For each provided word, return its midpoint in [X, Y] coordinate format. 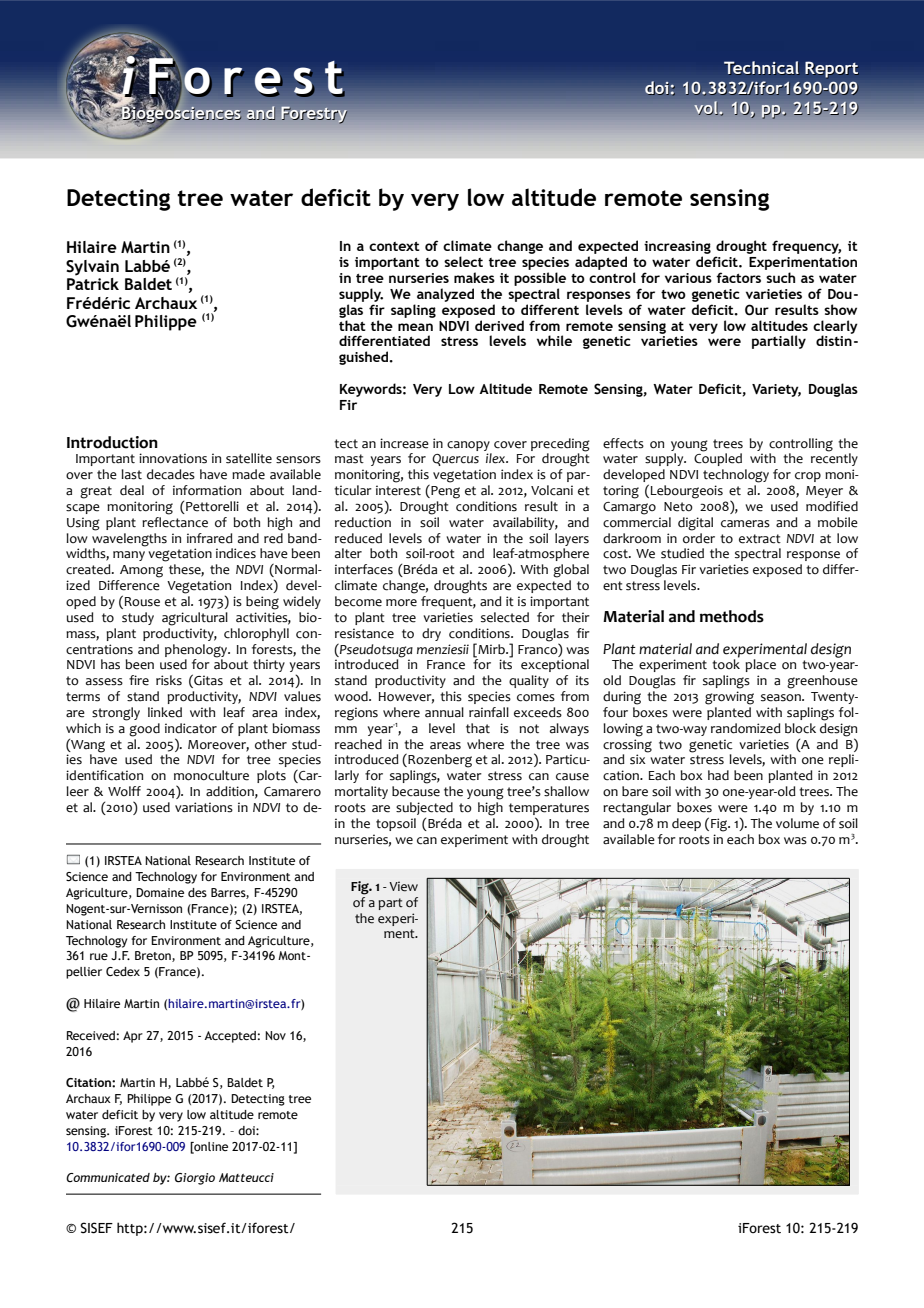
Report [831, 70]
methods [732, 616]
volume [797, 823]
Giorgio [195, 1179]
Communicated [108, 1177]
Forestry [314, 115]
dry [431, 634]
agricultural [195, 619]
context [394, 246]
